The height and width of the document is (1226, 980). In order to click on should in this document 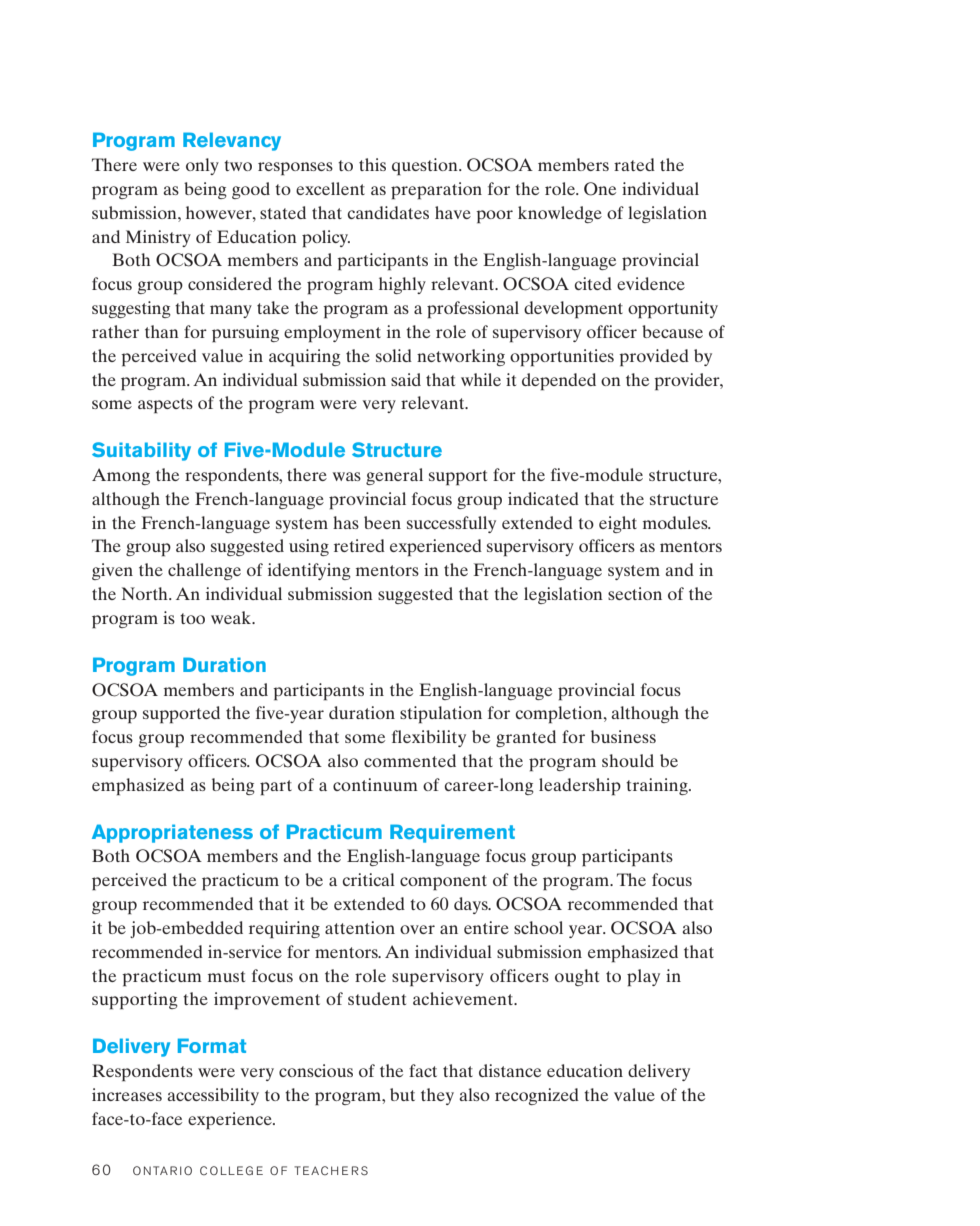, I will do `click(628, 760)`.
